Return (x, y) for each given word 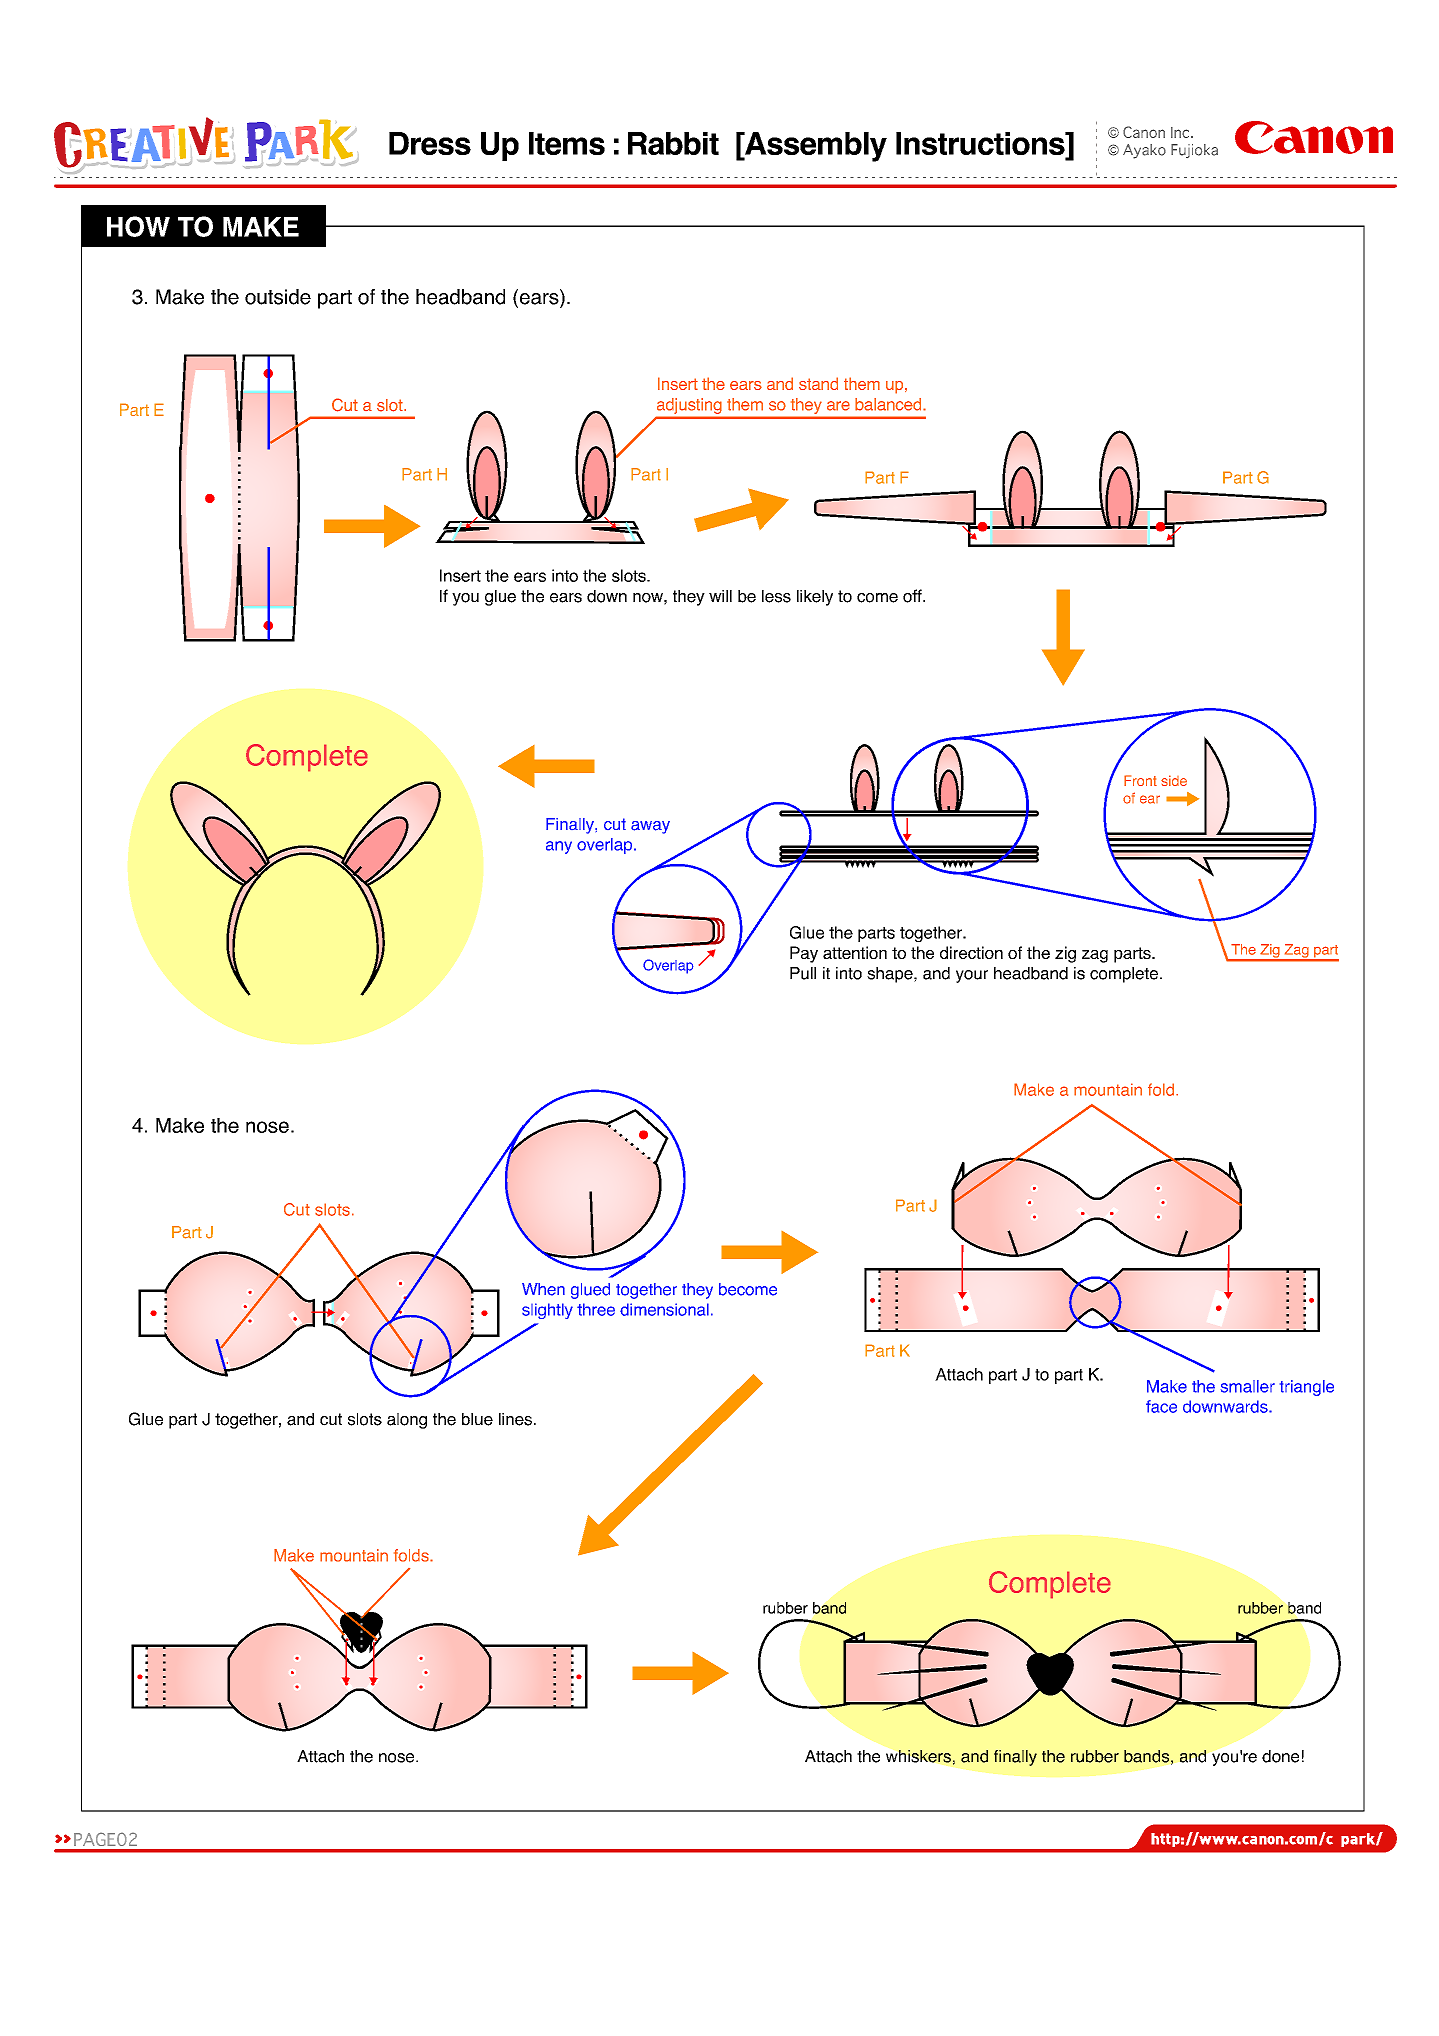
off (913, 596)
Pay (804, 954)
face (1161, 1406)
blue (477, 1419)
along (407, 1421)
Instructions (981, 145)
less (776, 596)
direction (971, 952)
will (720, 596)
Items (567, 143)
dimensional (664, 1309)
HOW (138, 226)
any (559, 847)
